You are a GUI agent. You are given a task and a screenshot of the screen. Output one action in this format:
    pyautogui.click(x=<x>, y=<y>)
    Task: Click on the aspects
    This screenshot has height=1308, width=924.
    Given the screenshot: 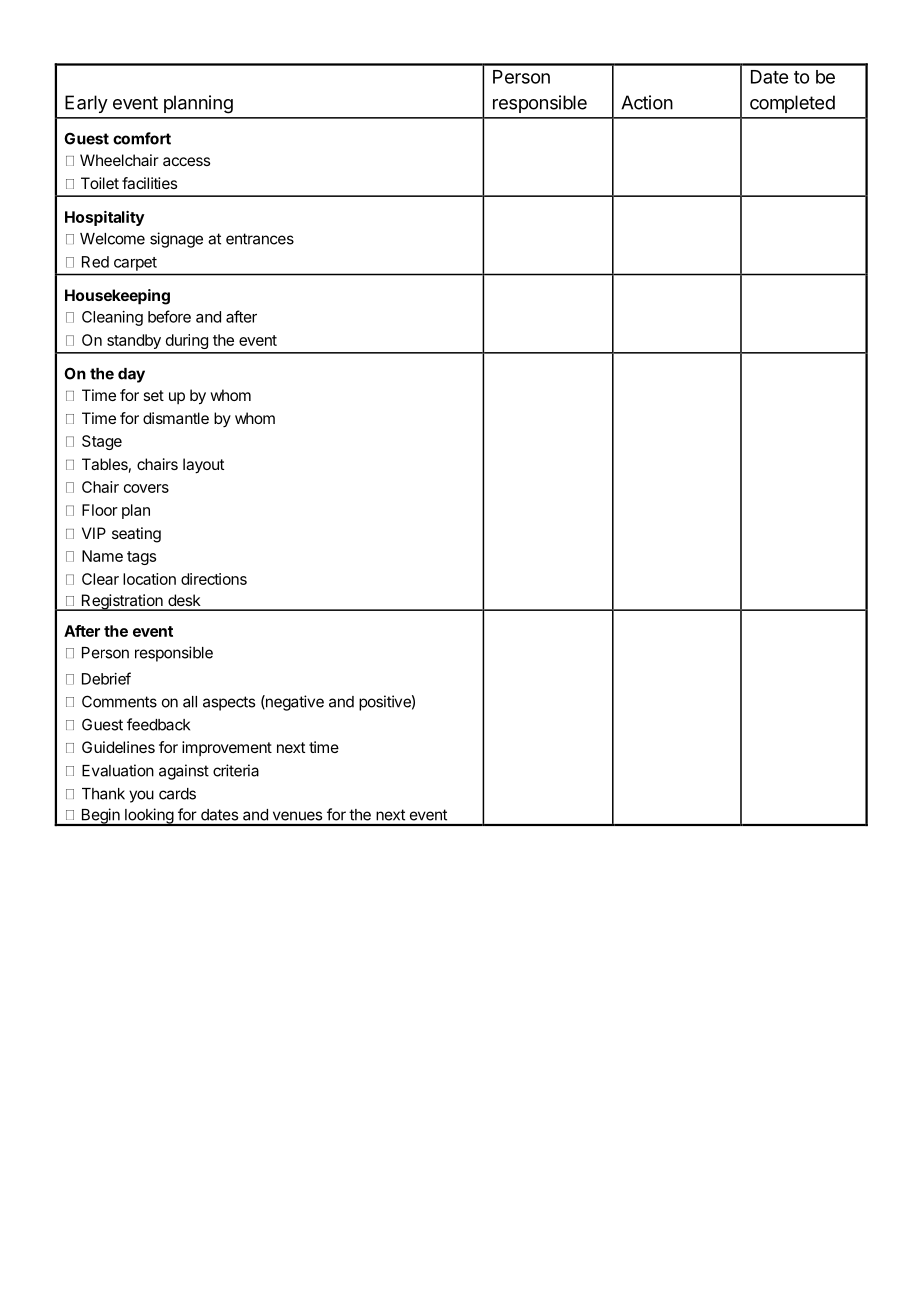 What is the action you would take?
    pyautogui.click(x=229, y=703)
